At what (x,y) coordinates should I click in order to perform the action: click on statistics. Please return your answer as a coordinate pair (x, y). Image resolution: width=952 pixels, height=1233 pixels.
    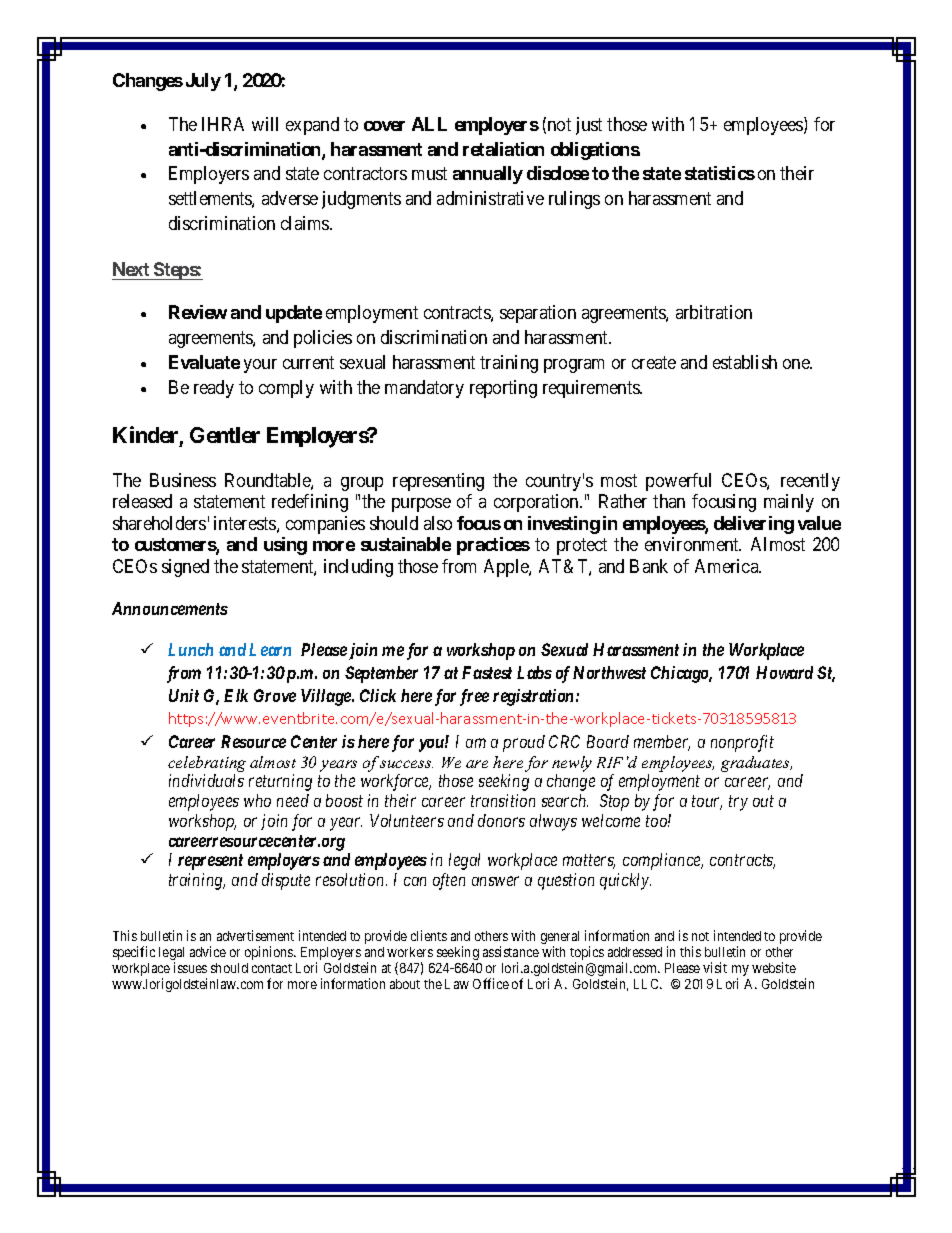
    Looking at the image, I should click on (720, 173).
